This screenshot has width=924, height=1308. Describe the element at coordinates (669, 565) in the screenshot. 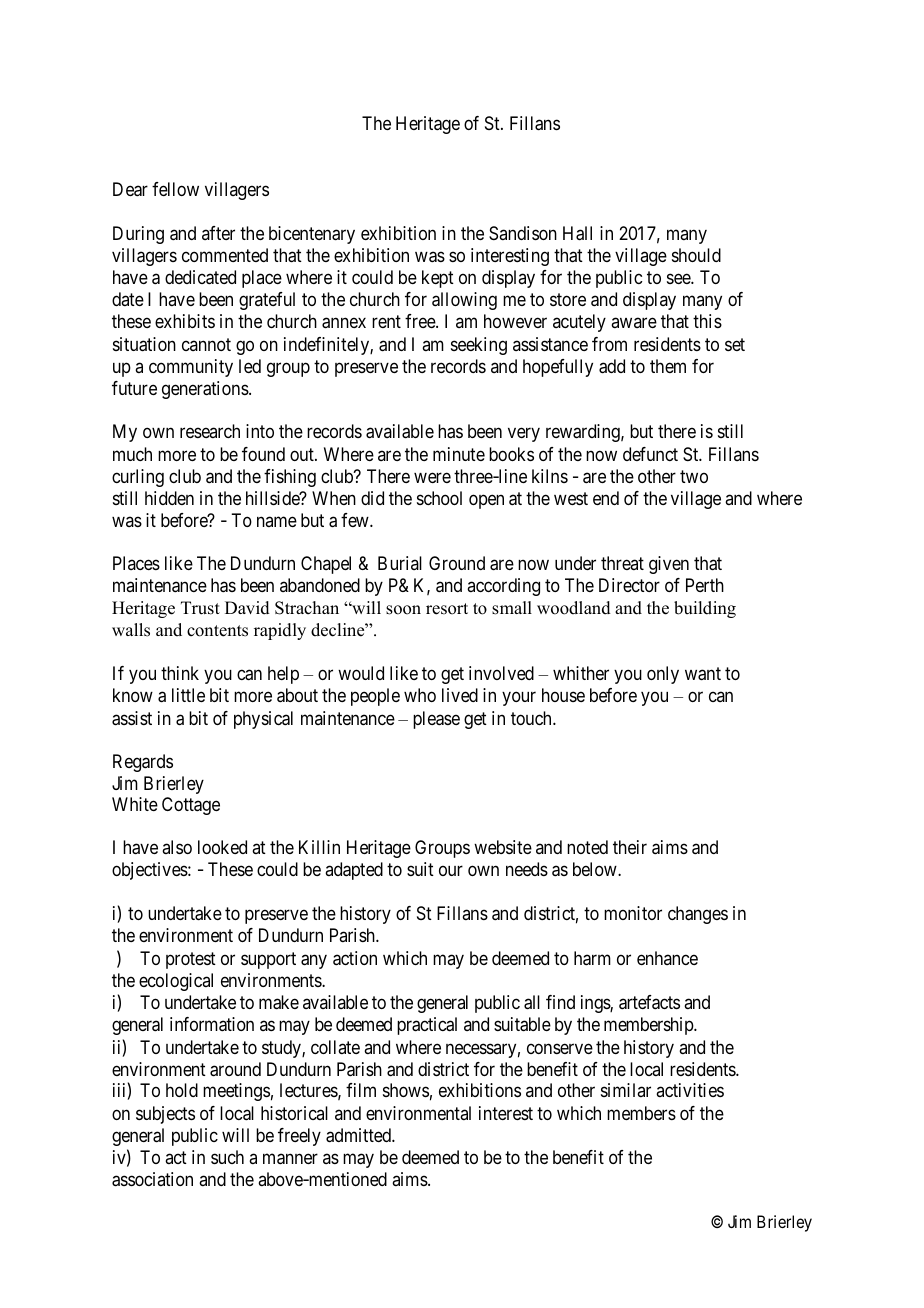

I see `given` at that location.
